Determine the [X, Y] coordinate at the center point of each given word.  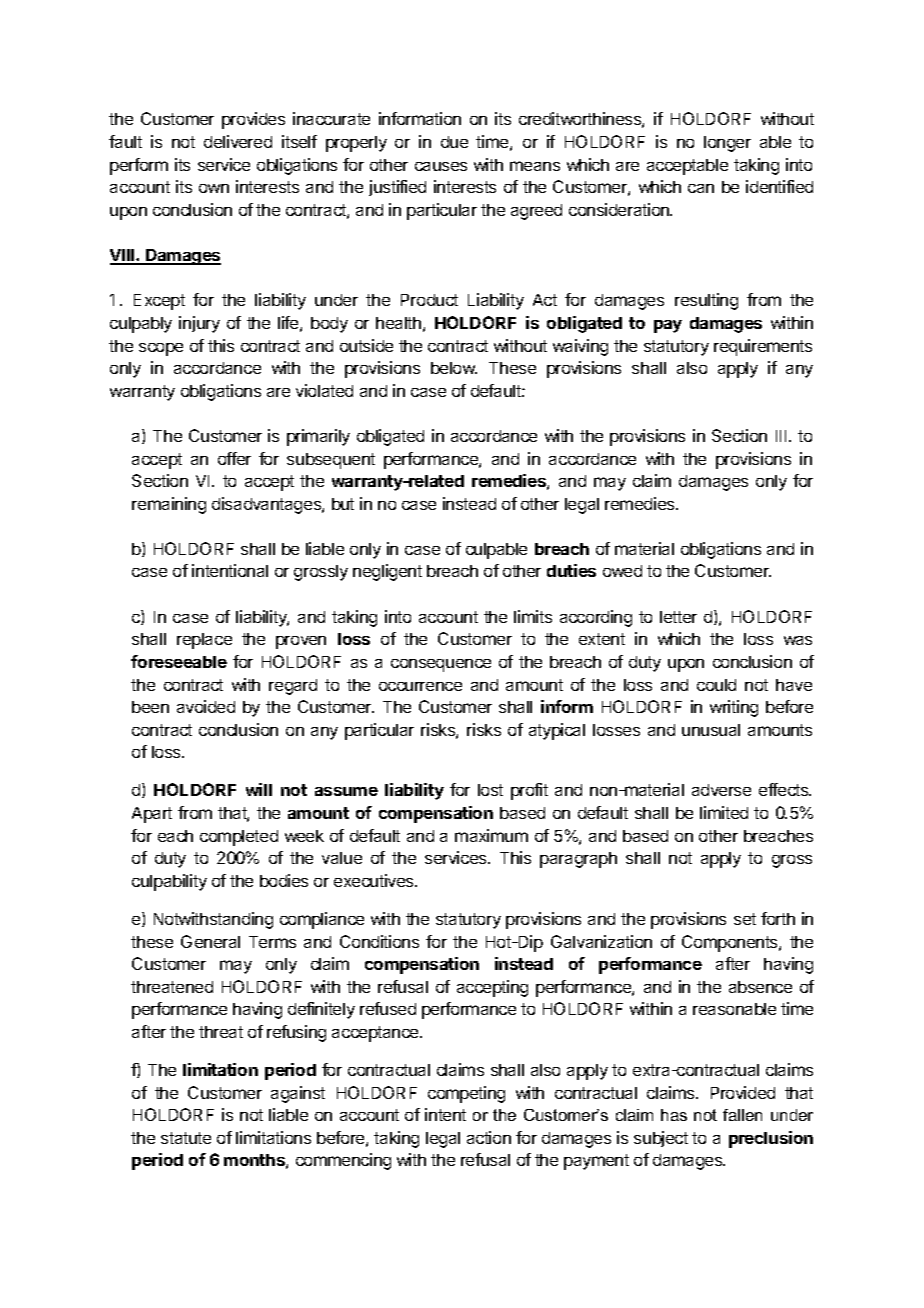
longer [727, 144]
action [489, 1137]
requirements [763, 347]
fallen [742, 1115]
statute [186, 1138]
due [454, 142]
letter [678, 617]
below [454, 368]
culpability [169, 882]
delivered [238, 141]
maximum [491, 835]
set [745, 919]
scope [161, 349]
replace [204, 641]
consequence [441, 665]
